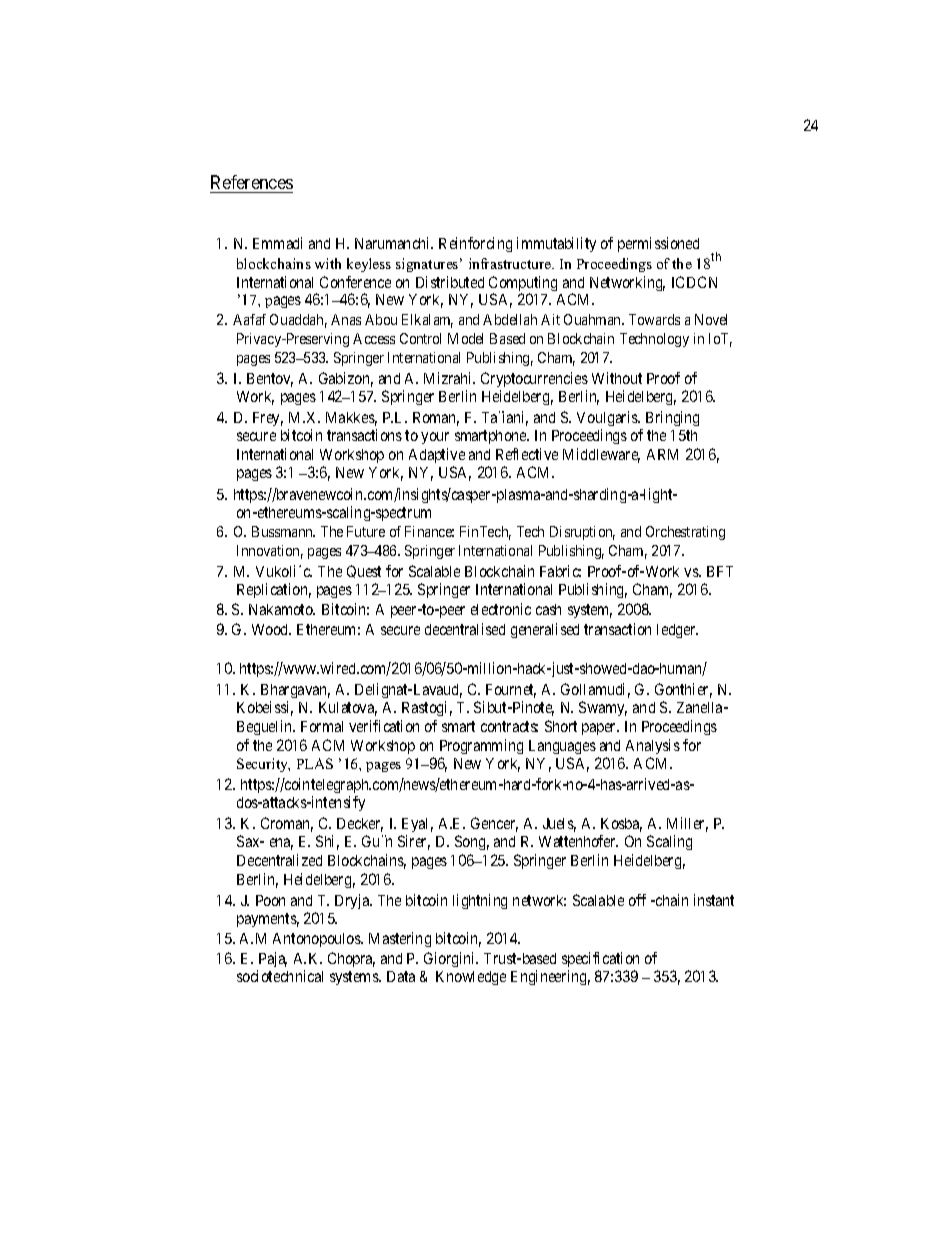 The height and width of the screenshot is (1233, 952). I want to click on Antonopoulos, so click(317, 940).
